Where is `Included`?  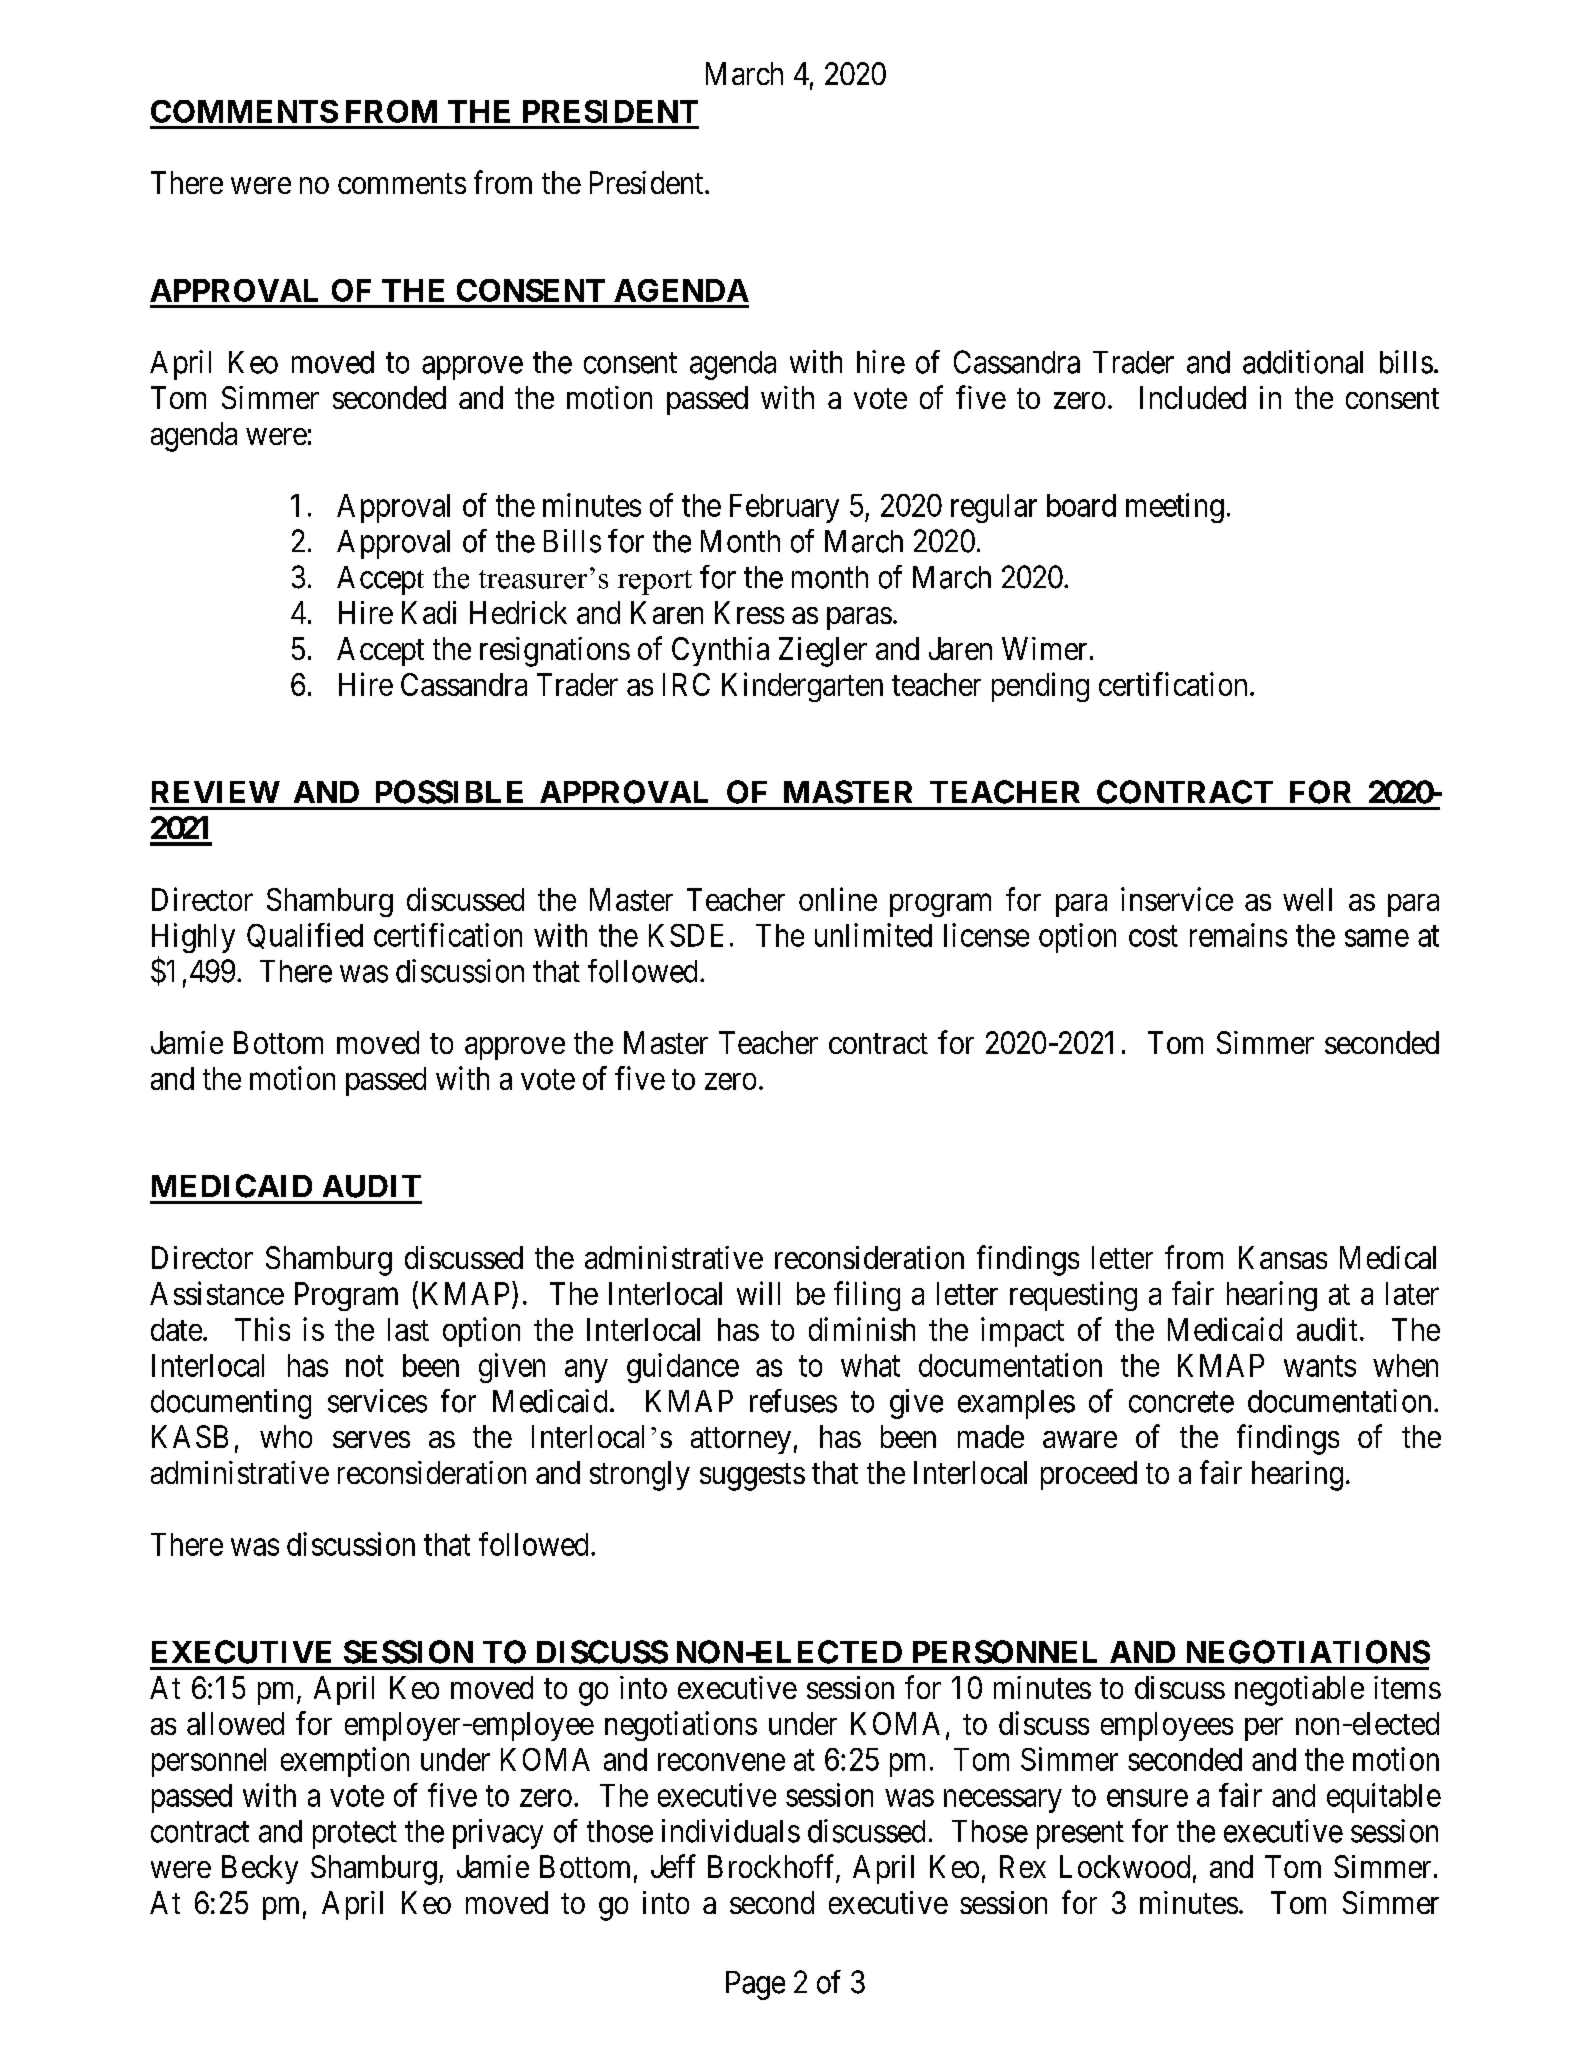 Included is located at coordinates (1193, 397).
